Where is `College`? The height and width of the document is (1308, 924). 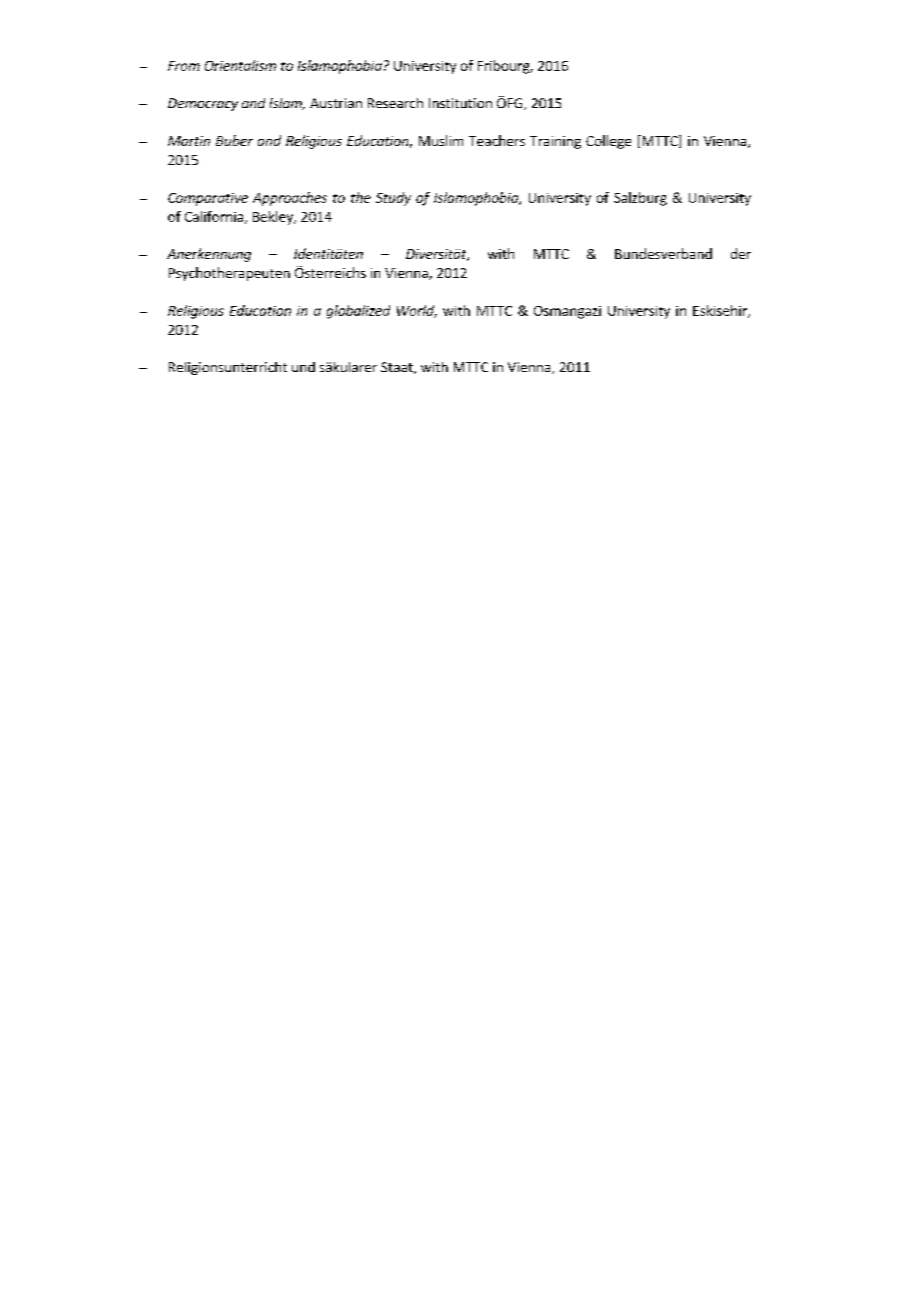
College is located at coordinates (608, 142).
